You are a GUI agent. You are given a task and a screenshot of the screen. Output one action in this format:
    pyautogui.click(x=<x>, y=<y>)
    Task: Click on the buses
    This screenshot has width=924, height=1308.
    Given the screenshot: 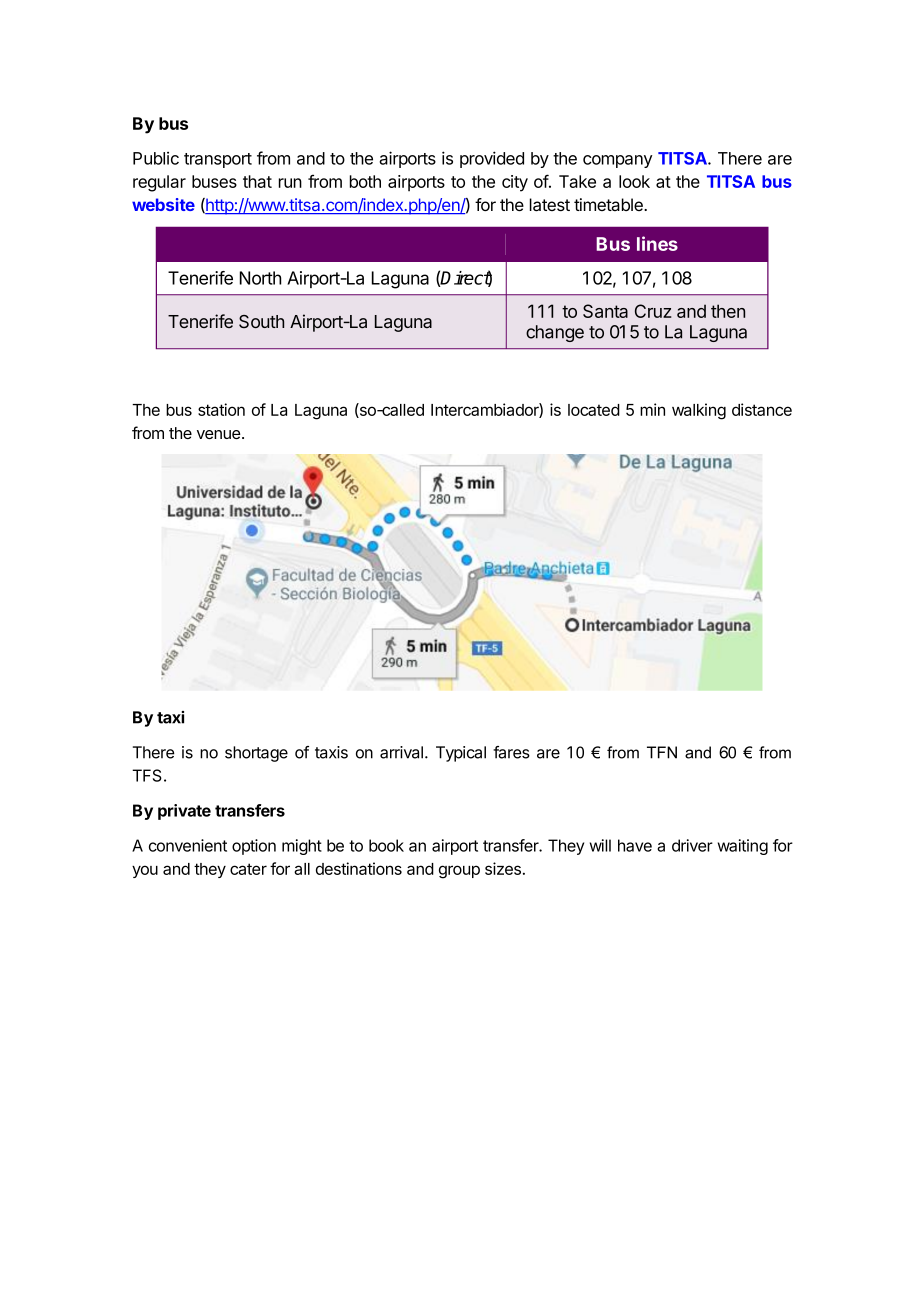 What is the action you would take?
    pyautogui.click(x=214, y=181)
